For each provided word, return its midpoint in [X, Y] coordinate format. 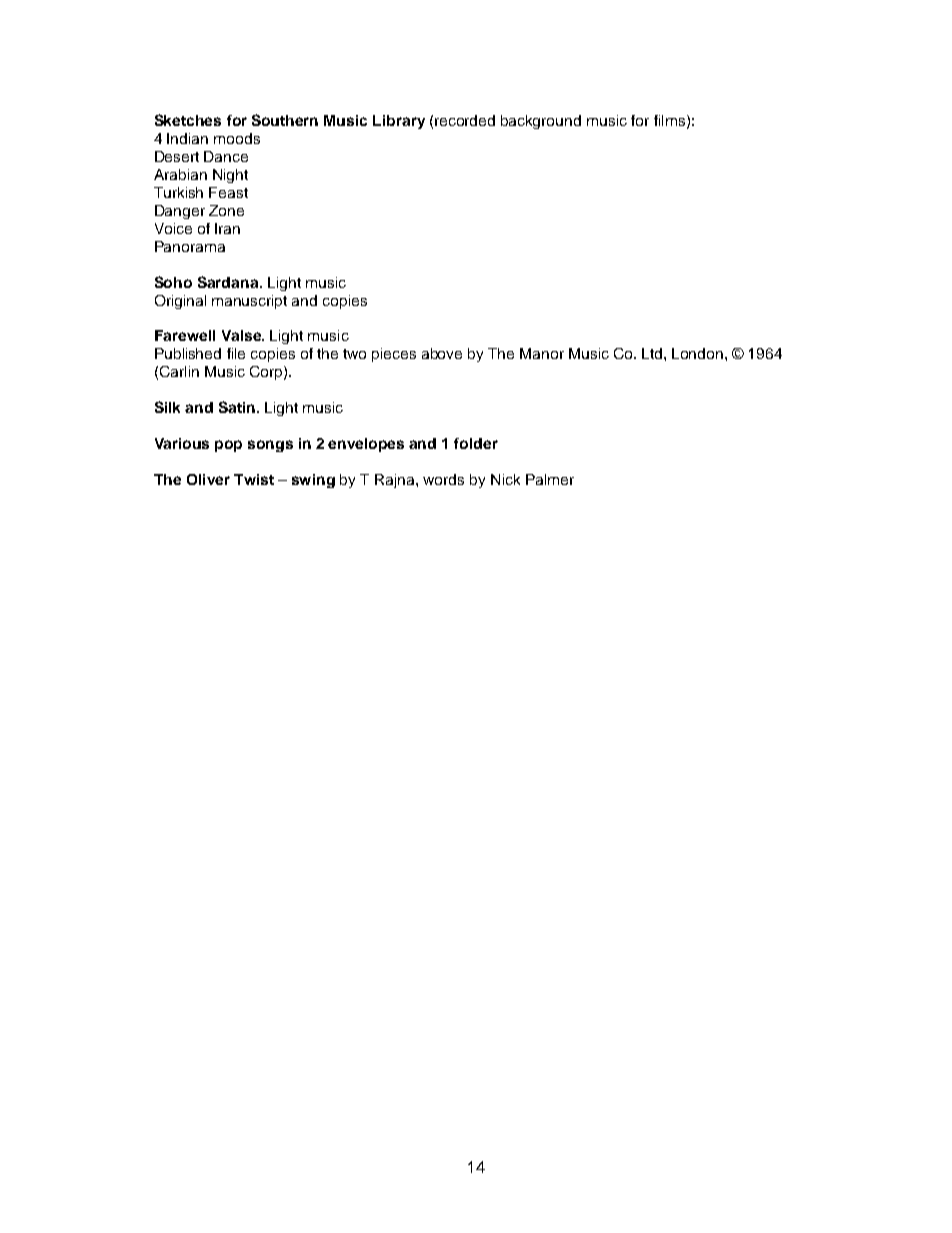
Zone [226, 210]
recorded [465, 120]
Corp [267, 373]
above [442, 353]
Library [399, 122]
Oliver [208, 479]
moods [237, 138]
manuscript [249, 302]
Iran [227, 228]
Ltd [653, 353]
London [697, 353]
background [541, 122]
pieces [394, 355]
